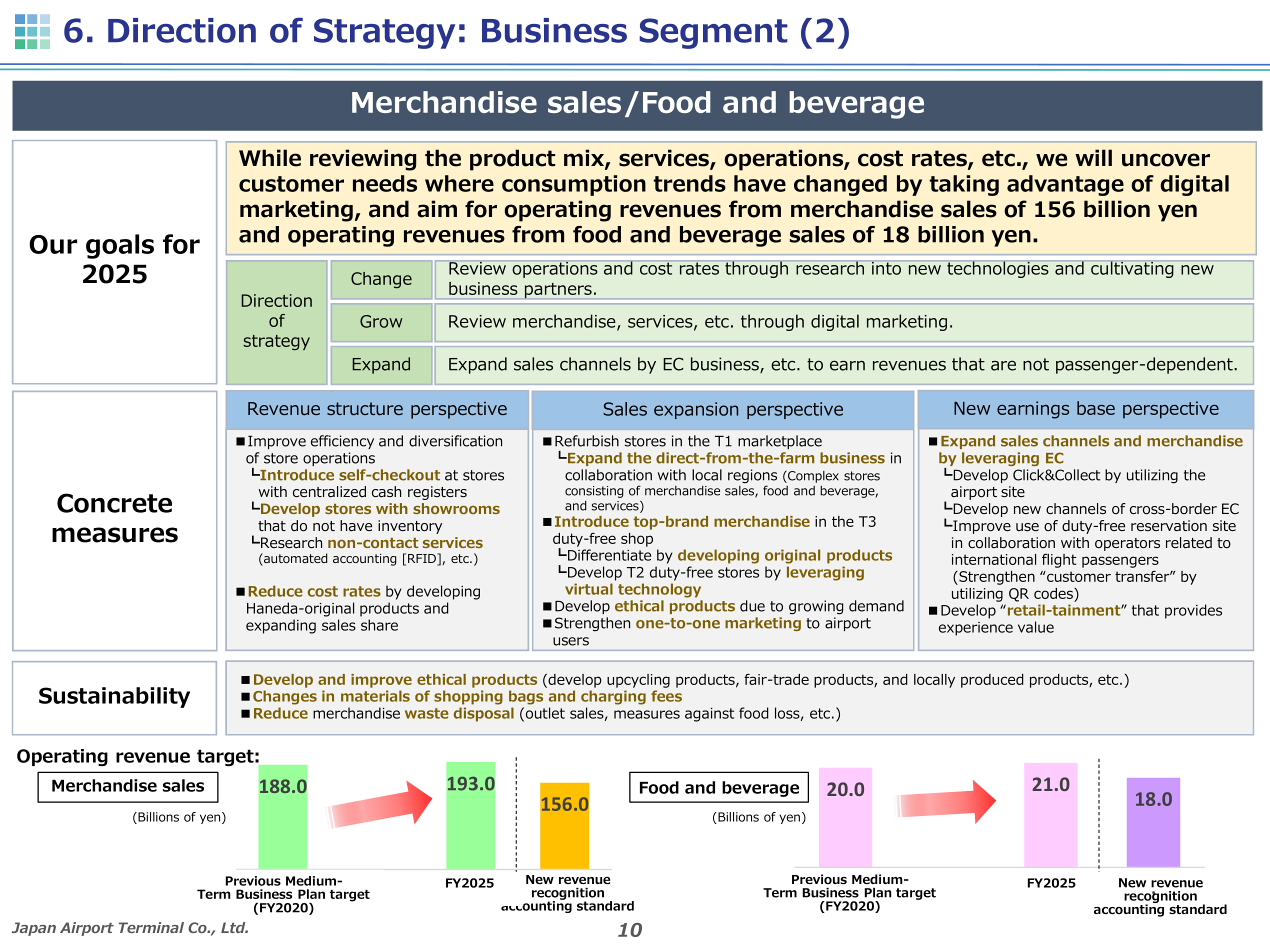 Image resolution: width=1270 pixels, height=952 pixels. What do you see at coordinates (666, 696) in the screenshot?
I see `fees` at bounding box center [666, 696].
